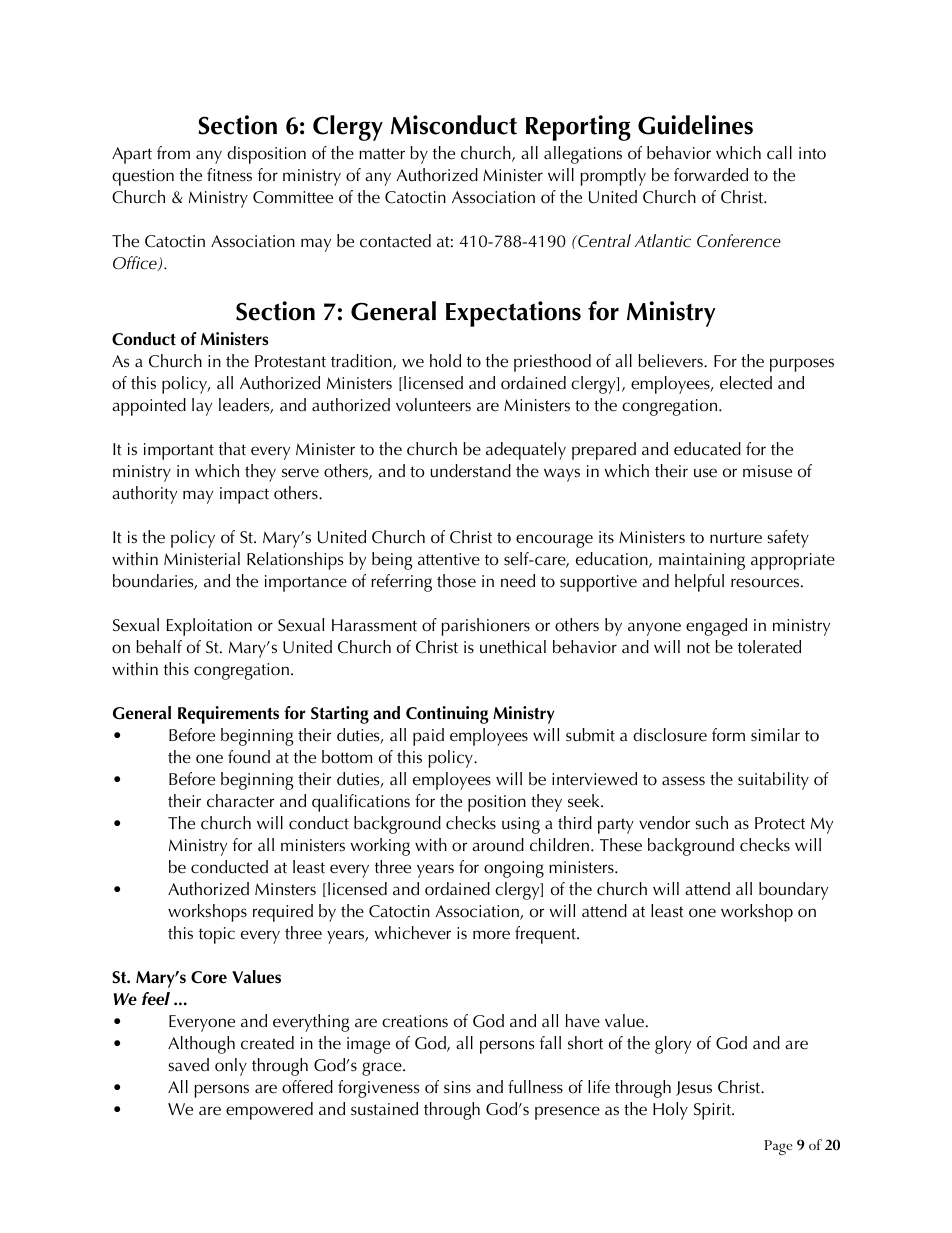  Describe the element at coordinates (382, 154) in the image. I see `matter` at that location.
